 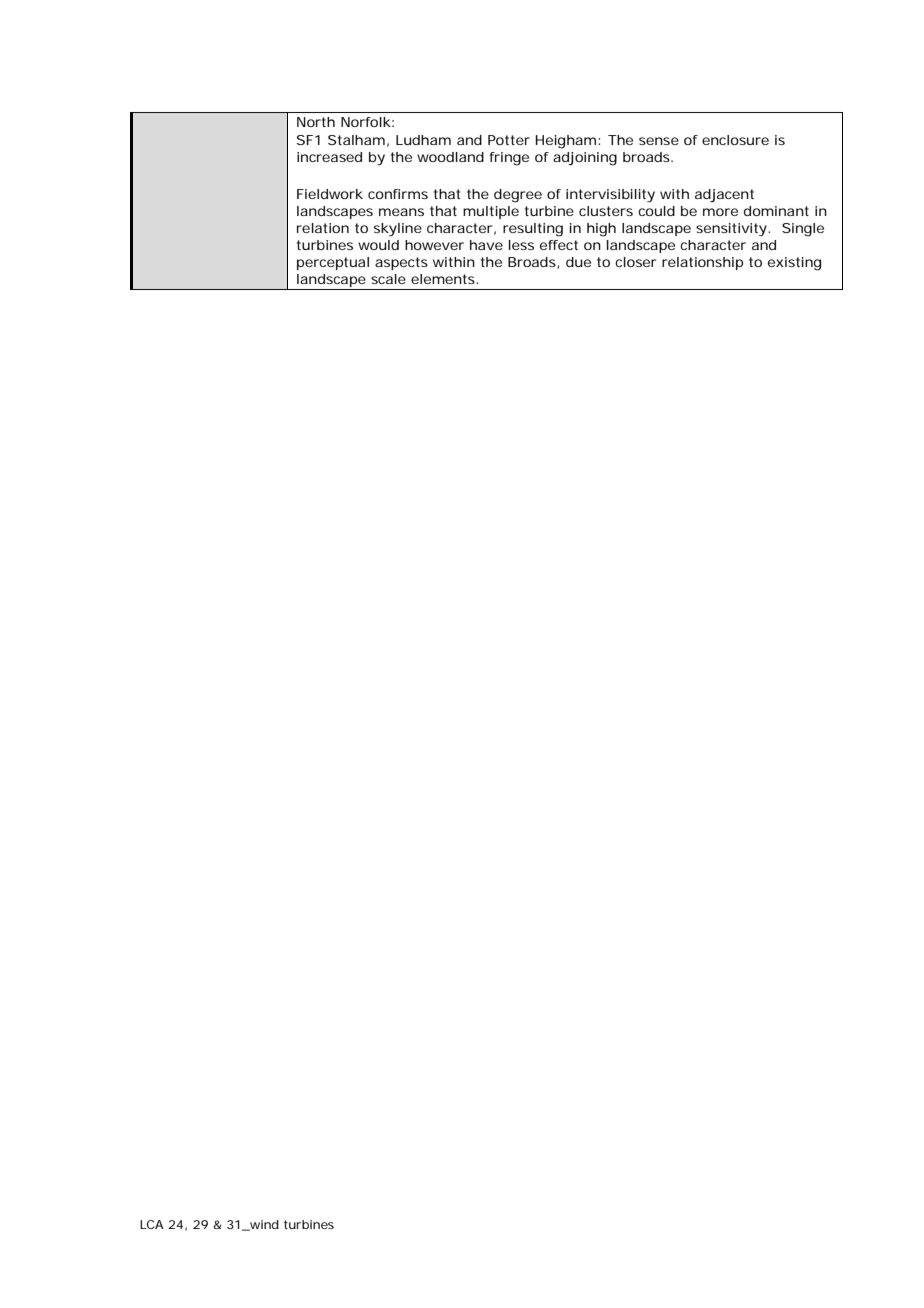 What do you see at coordinates (401, 263) in the screenshot?
I see `aspects` at bounding box center [401, 263].
